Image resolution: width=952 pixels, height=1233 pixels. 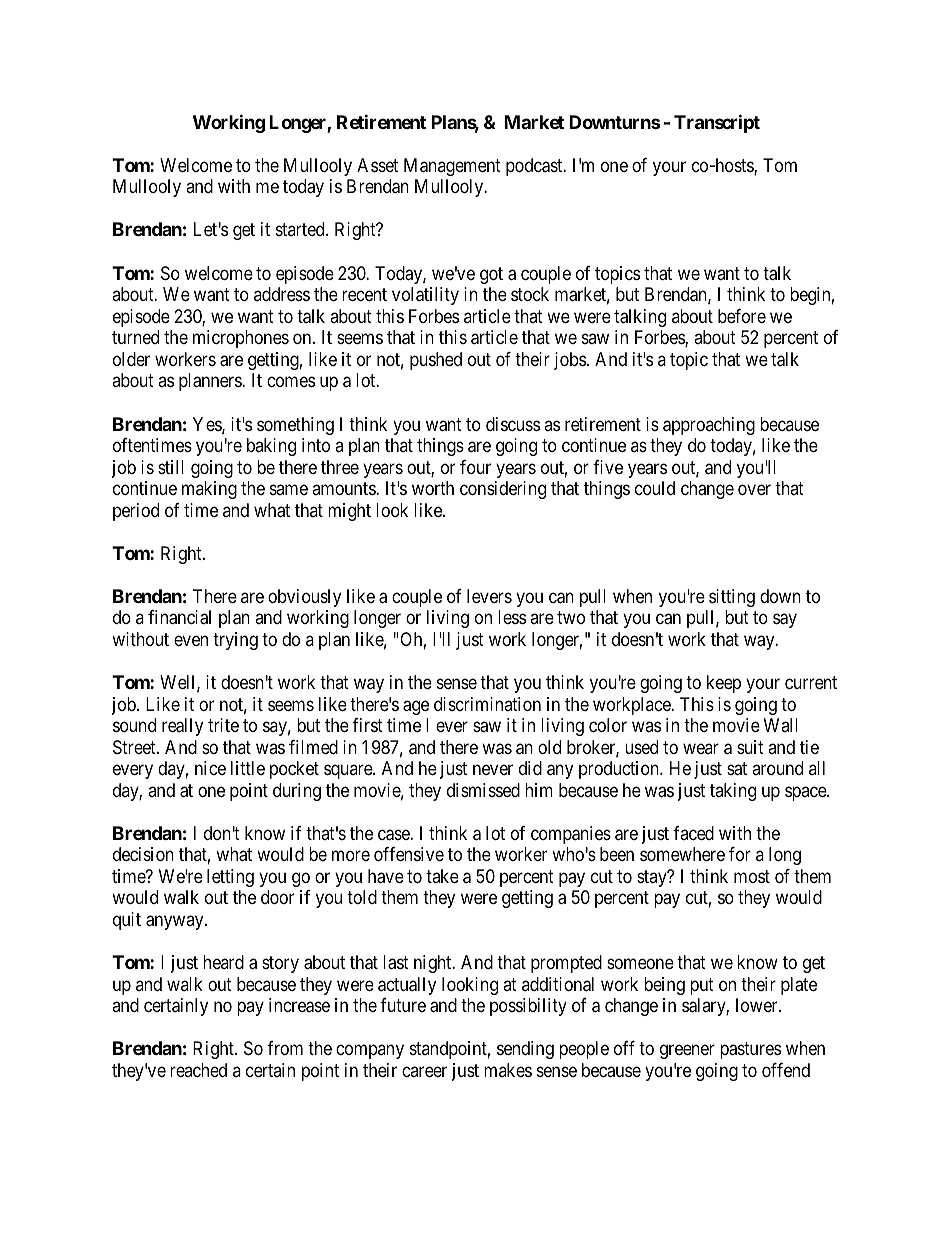 What do you see at coordinates (442, 876) in the screenshot?
I see `take` at bounding box center [442, 876].
